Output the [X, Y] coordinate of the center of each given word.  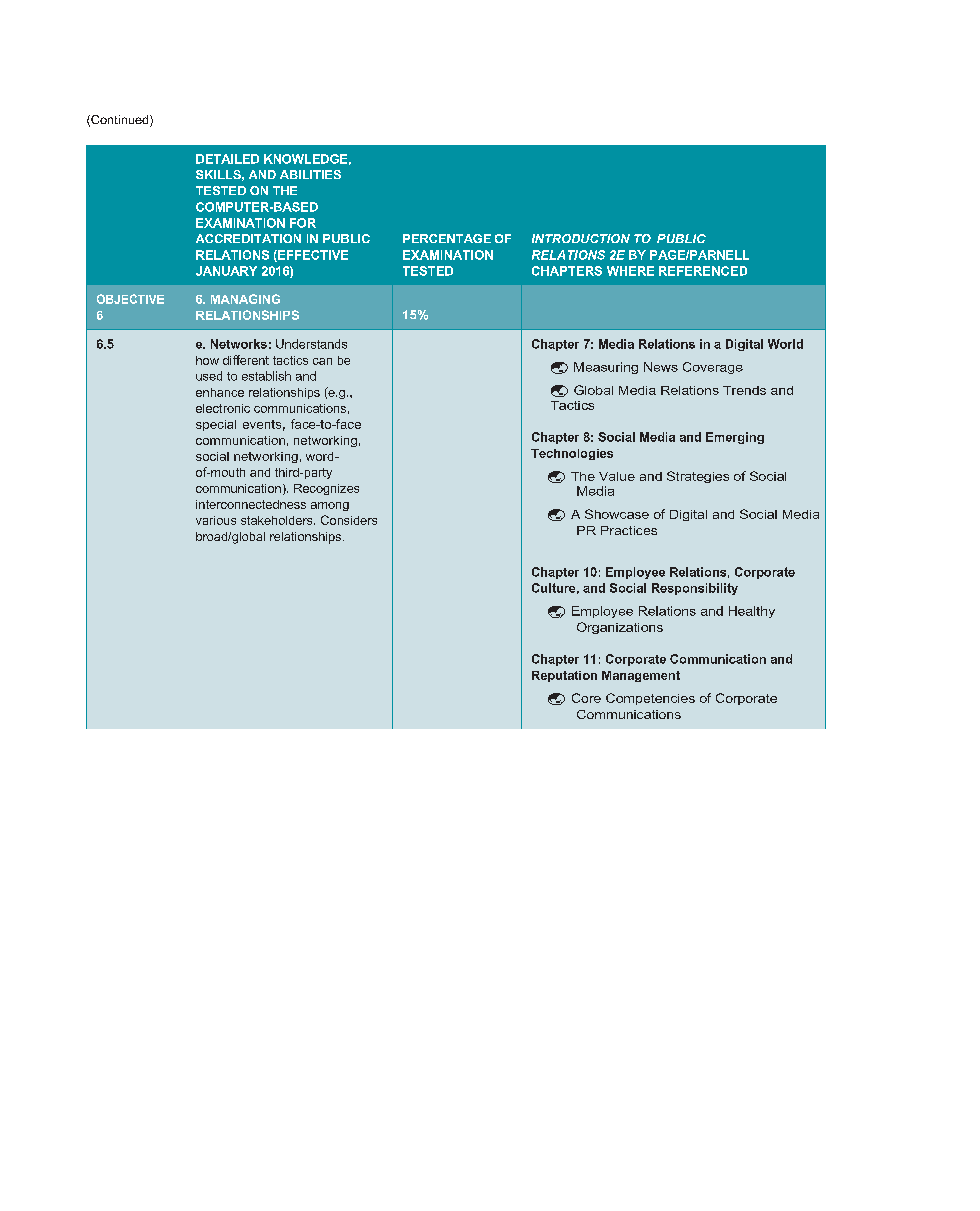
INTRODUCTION [581, 238]
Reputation [564, 676]
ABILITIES [310, 174]
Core [586, 698]
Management [641, 676]
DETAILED [227, 159]
